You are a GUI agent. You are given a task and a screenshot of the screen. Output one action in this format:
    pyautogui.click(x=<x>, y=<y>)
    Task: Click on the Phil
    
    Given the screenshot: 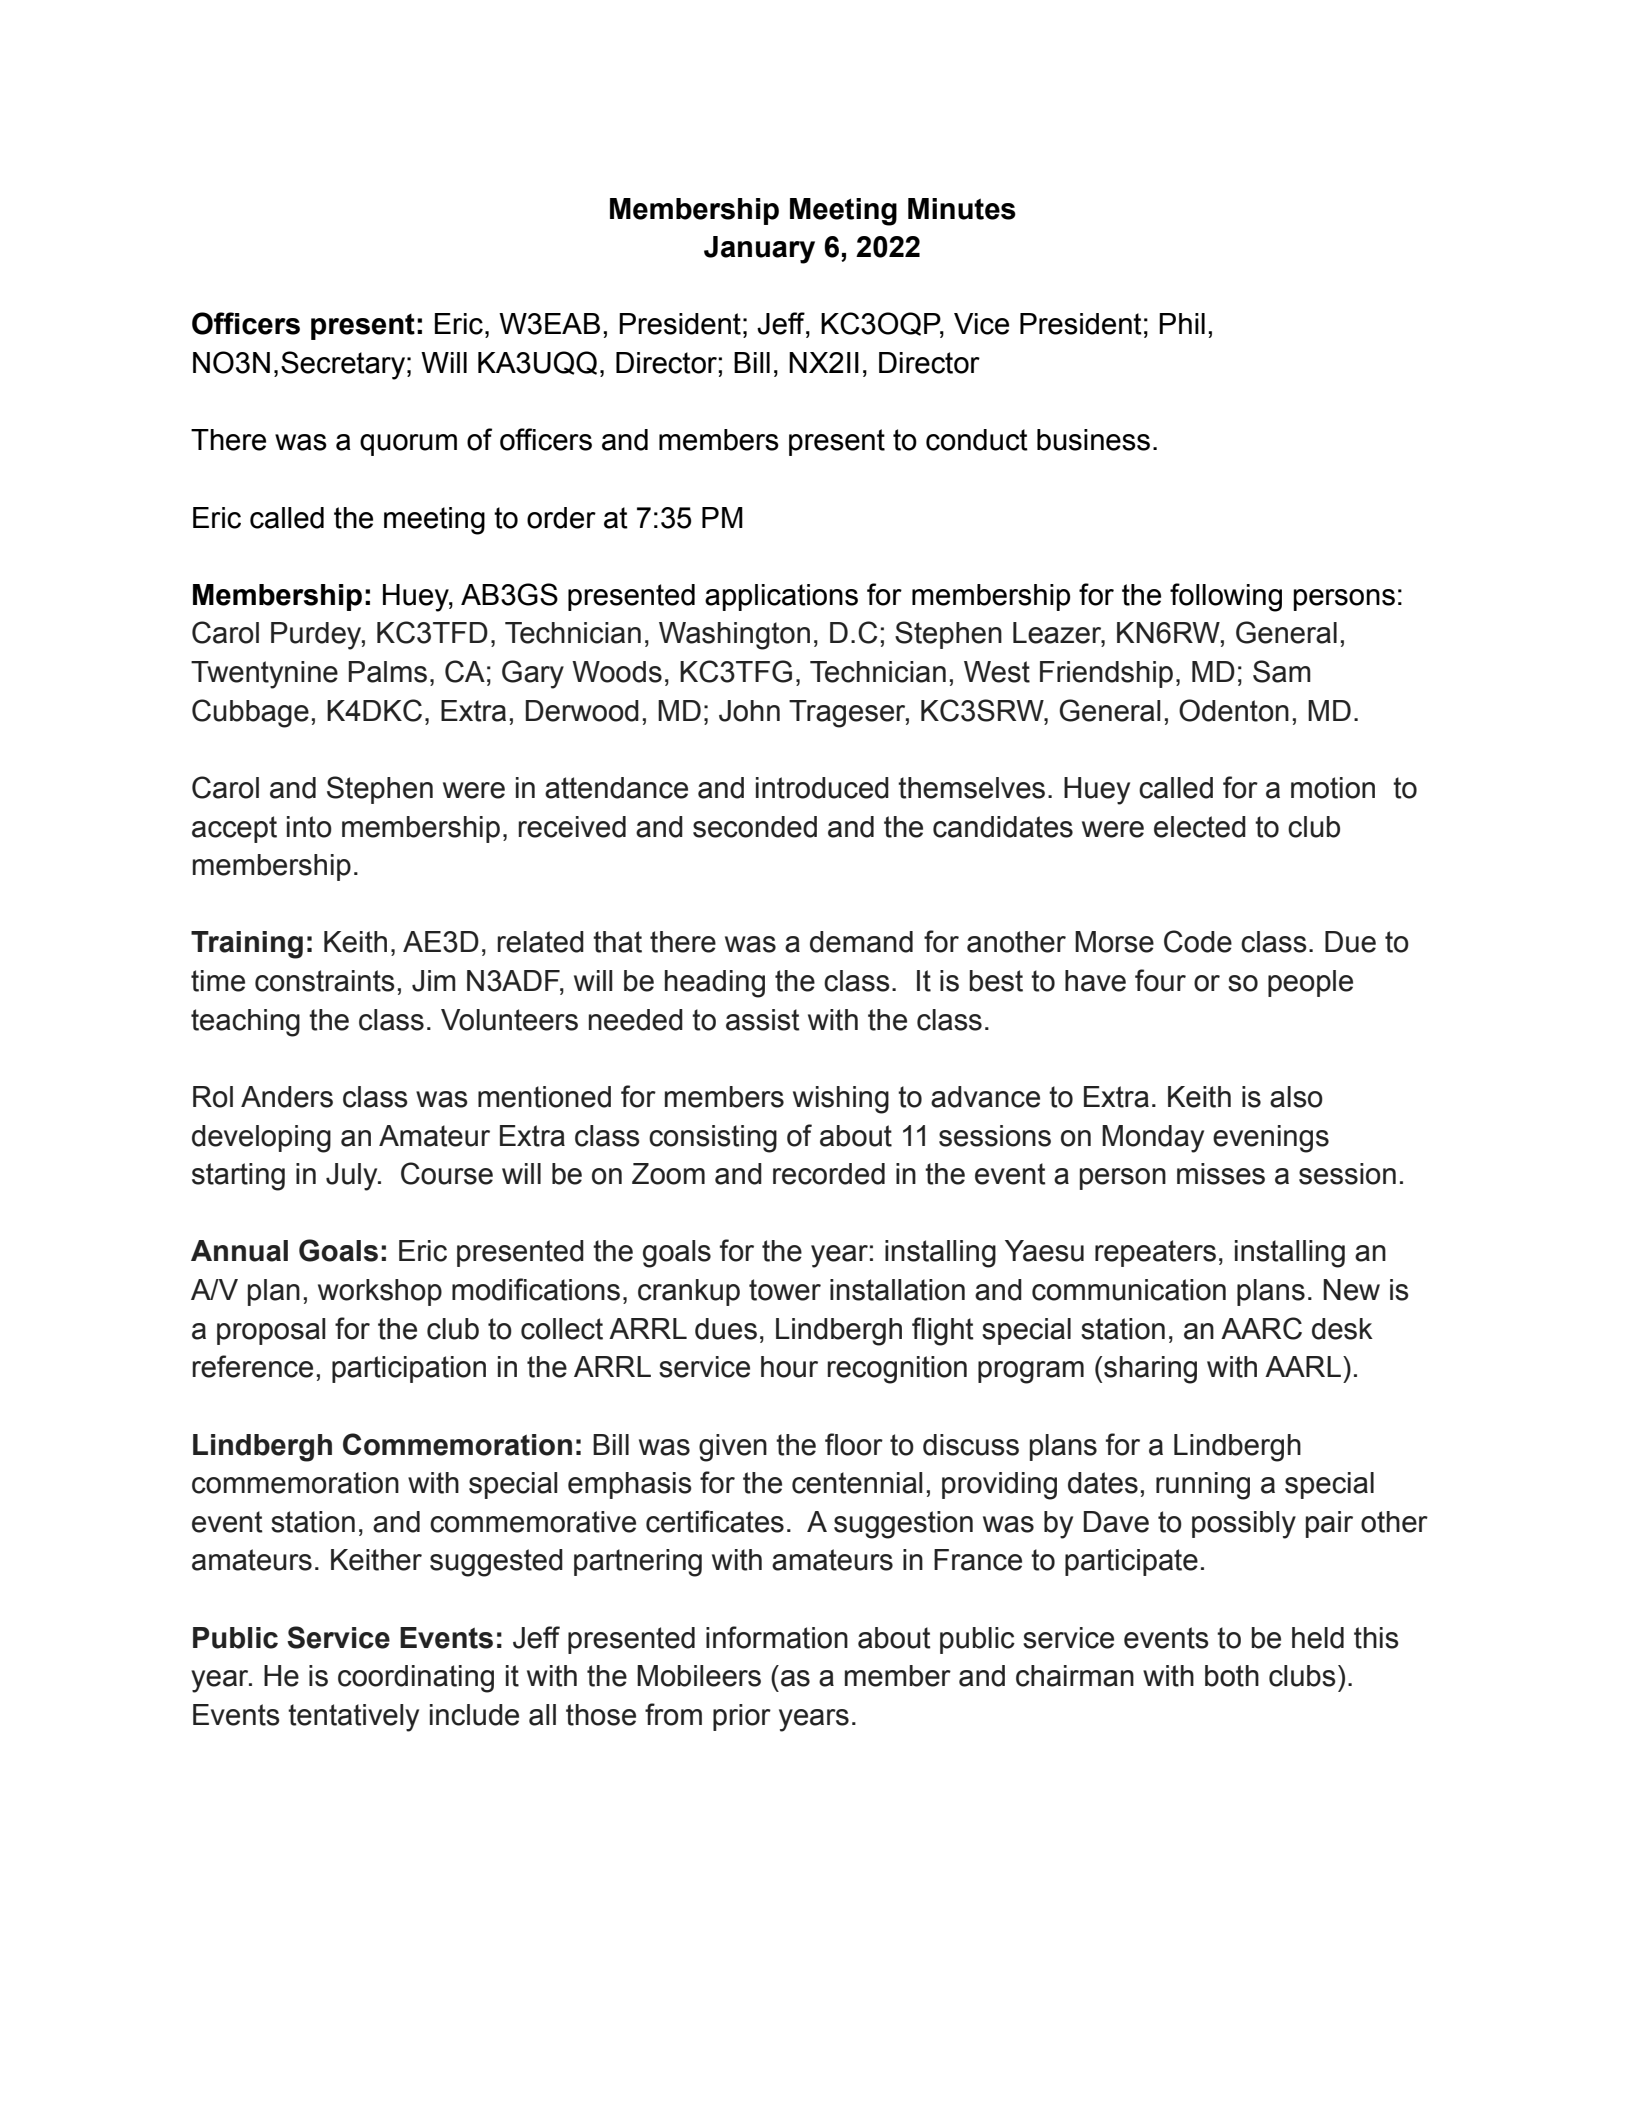 What is the action you would take?
    pyautogui.click(x=1182, y=323)
